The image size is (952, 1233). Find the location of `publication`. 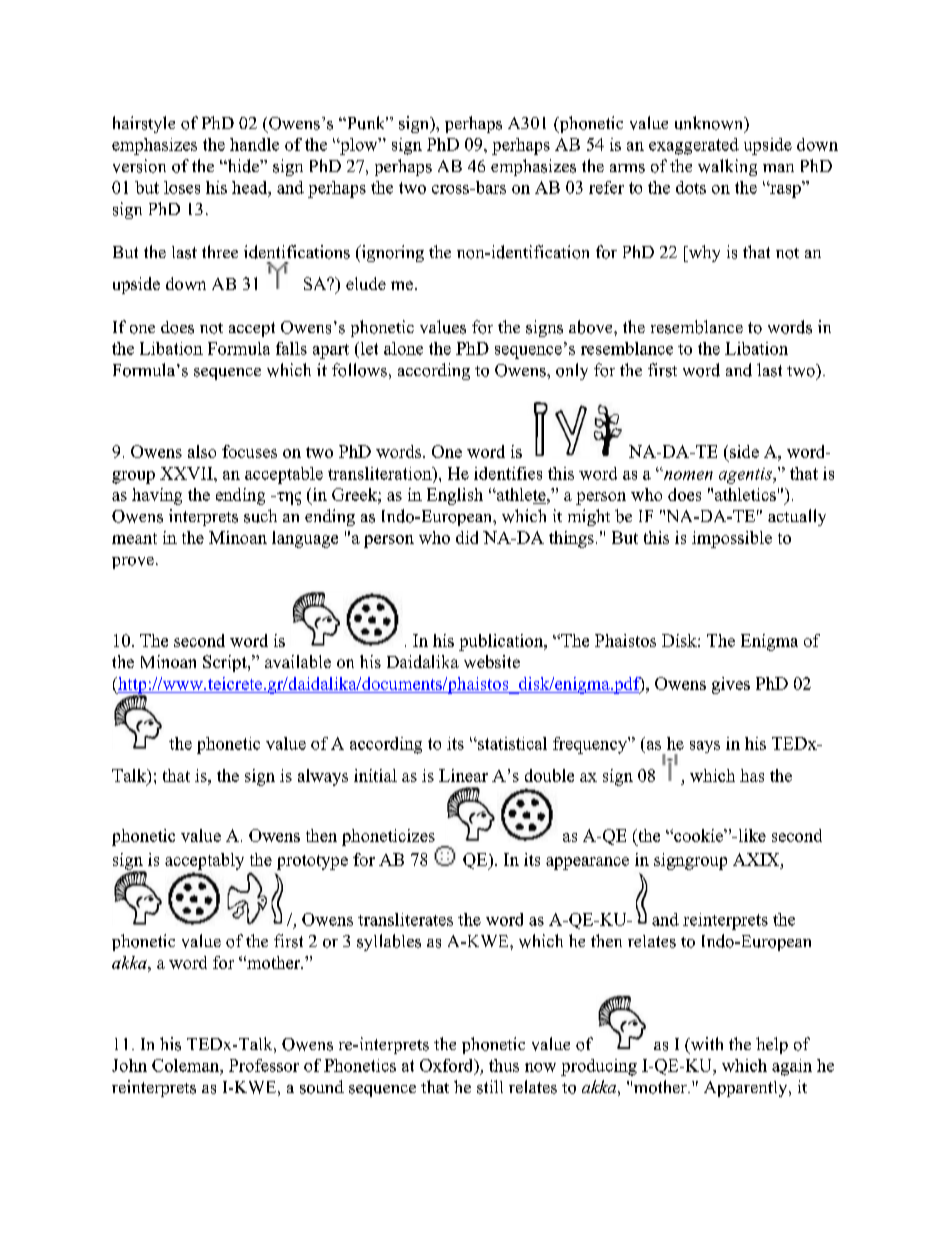

publication is located at coordinates (502, 642).
